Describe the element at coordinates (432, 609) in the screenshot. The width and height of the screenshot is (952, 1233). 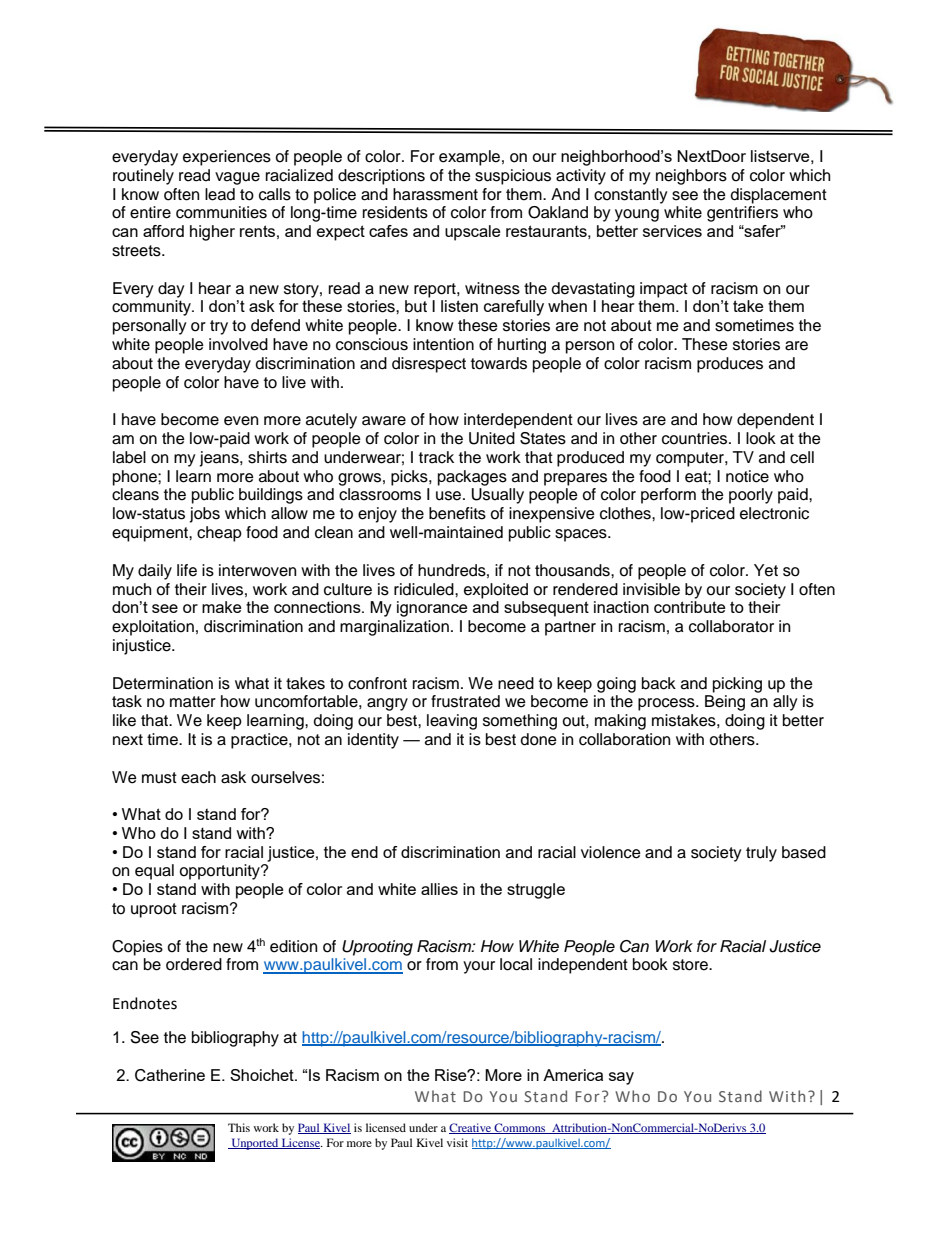
I see `ignorance` at that location.
